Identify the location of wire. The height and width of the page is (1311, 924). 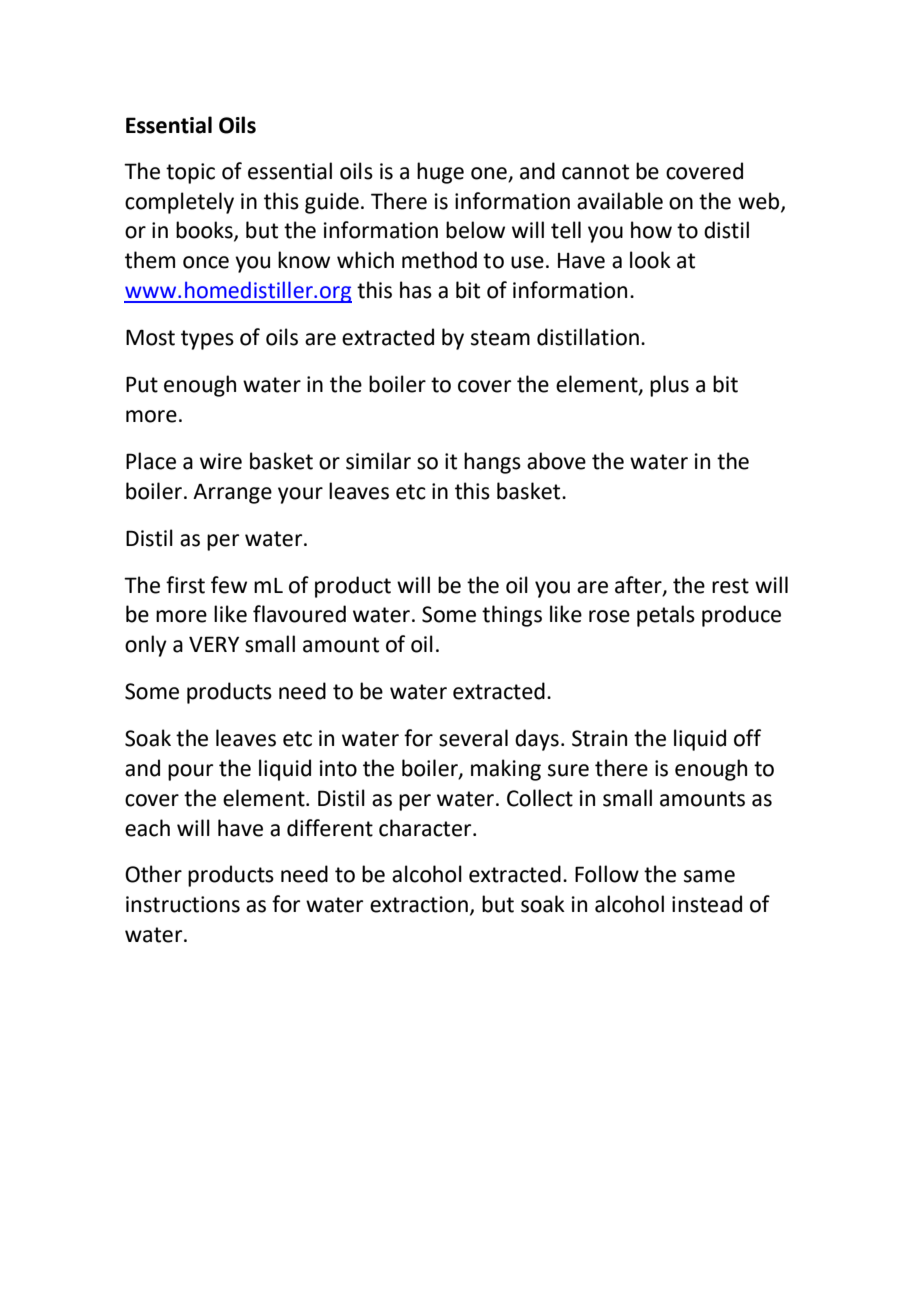
(221, 461).
